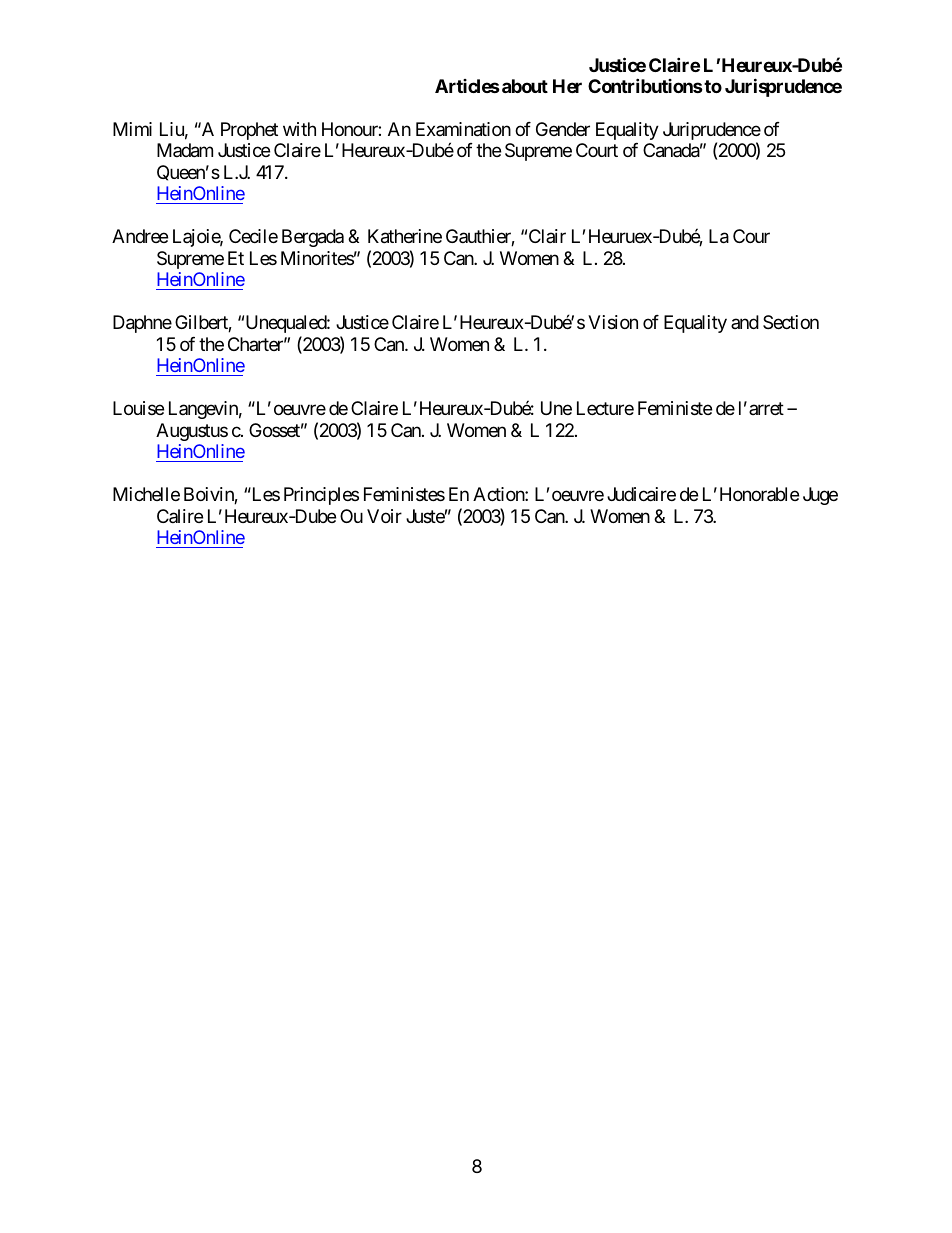  What do you see at coordinates (613, 322) in the screenshot?
I see `Vision` at bounding box center [613, 322].
